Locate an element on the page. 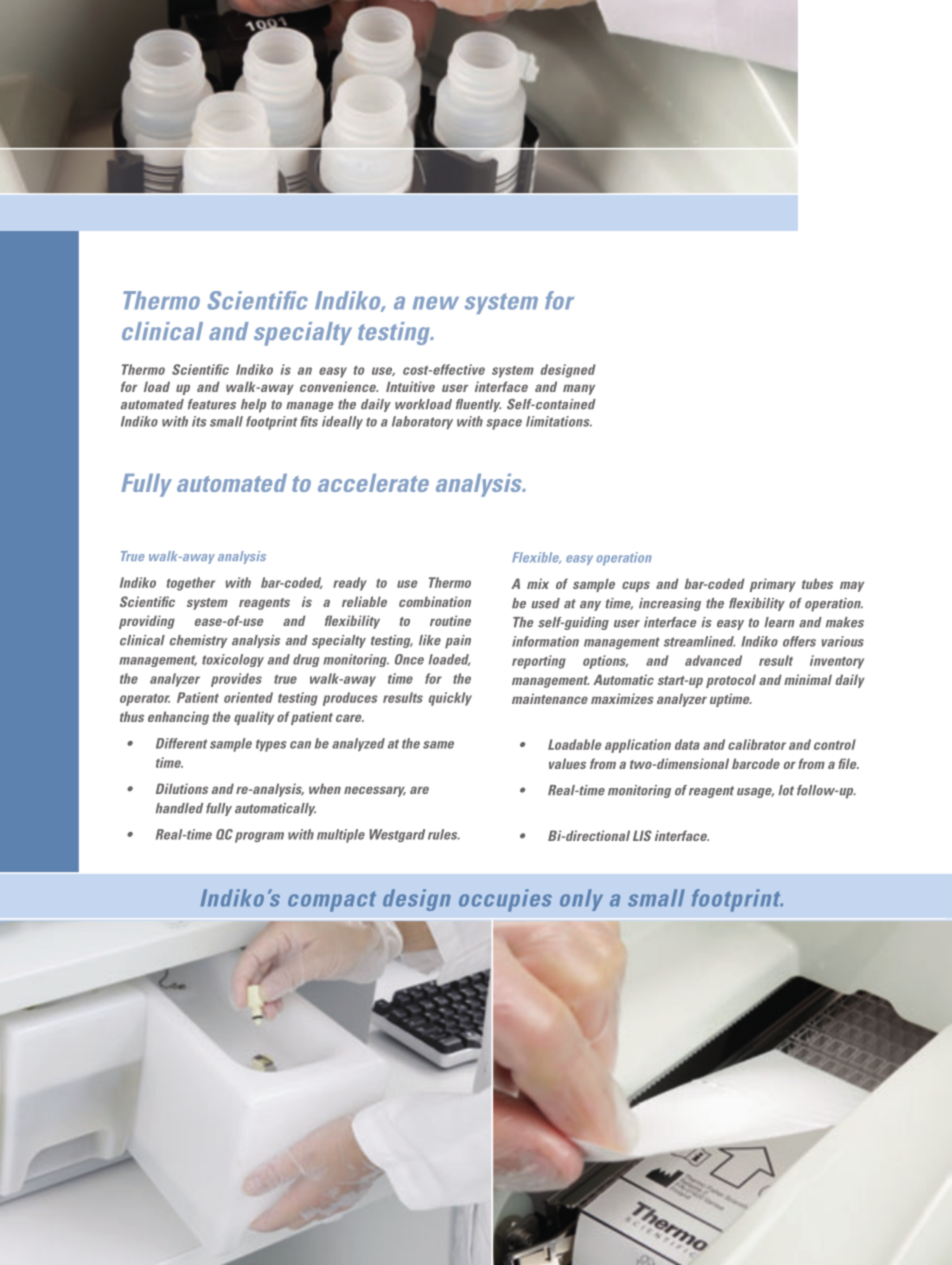 This document has width=952, height=1265. program is located at coordinates (259, 837).
